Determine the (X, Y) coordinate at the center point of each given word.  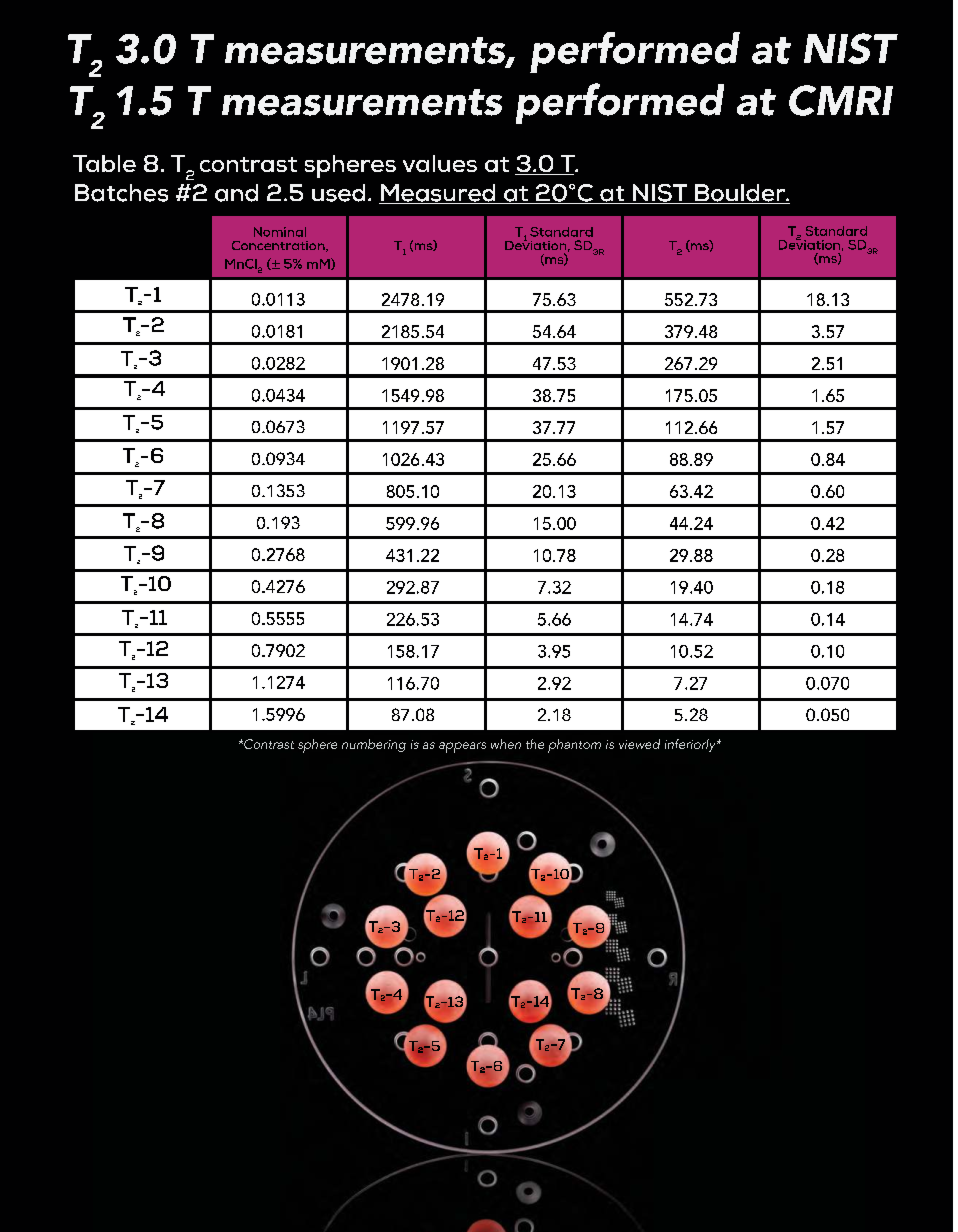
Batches (121, 193)
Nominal (280, 232)
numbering (374, 745)
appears (462, 747)
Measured (438, 194)
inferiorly (691, 745)
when (506, 744)
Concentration (279, 246)
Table (104, 163)
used (338, 193)
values (440, 163)
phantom (574, 746)
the (535, 744)
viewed (639, 744)
